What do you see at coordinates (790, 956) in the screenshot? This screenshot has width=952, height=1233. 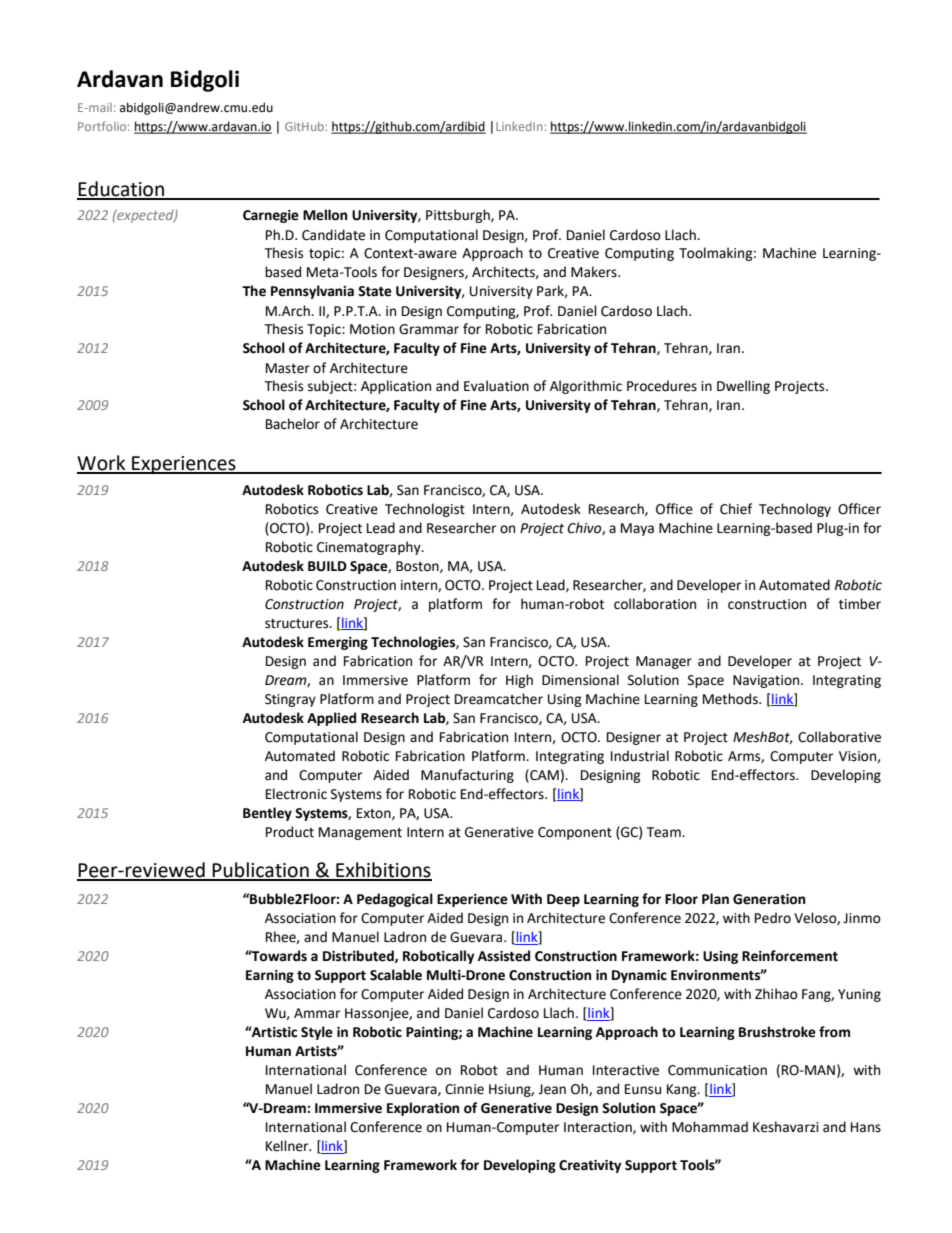 I see `Reinforcement` at bounding box center [790, 956].
